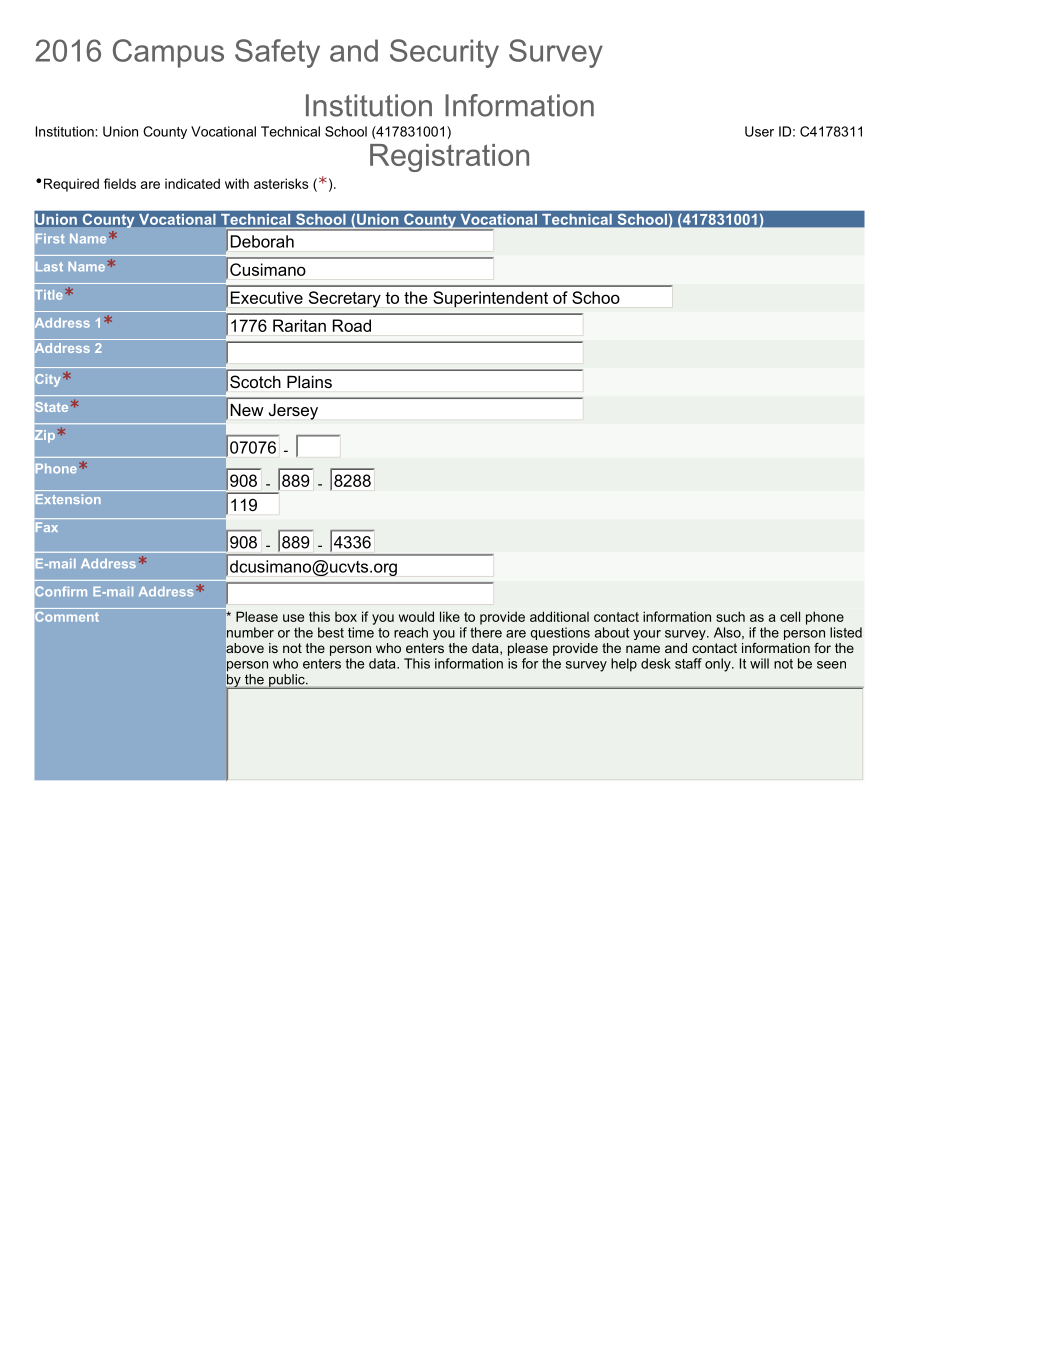 This screenshot has width=1042, height=1348. Describe the element at coordinates (444, 53) in the screenshot. I see `Security` at that location.
